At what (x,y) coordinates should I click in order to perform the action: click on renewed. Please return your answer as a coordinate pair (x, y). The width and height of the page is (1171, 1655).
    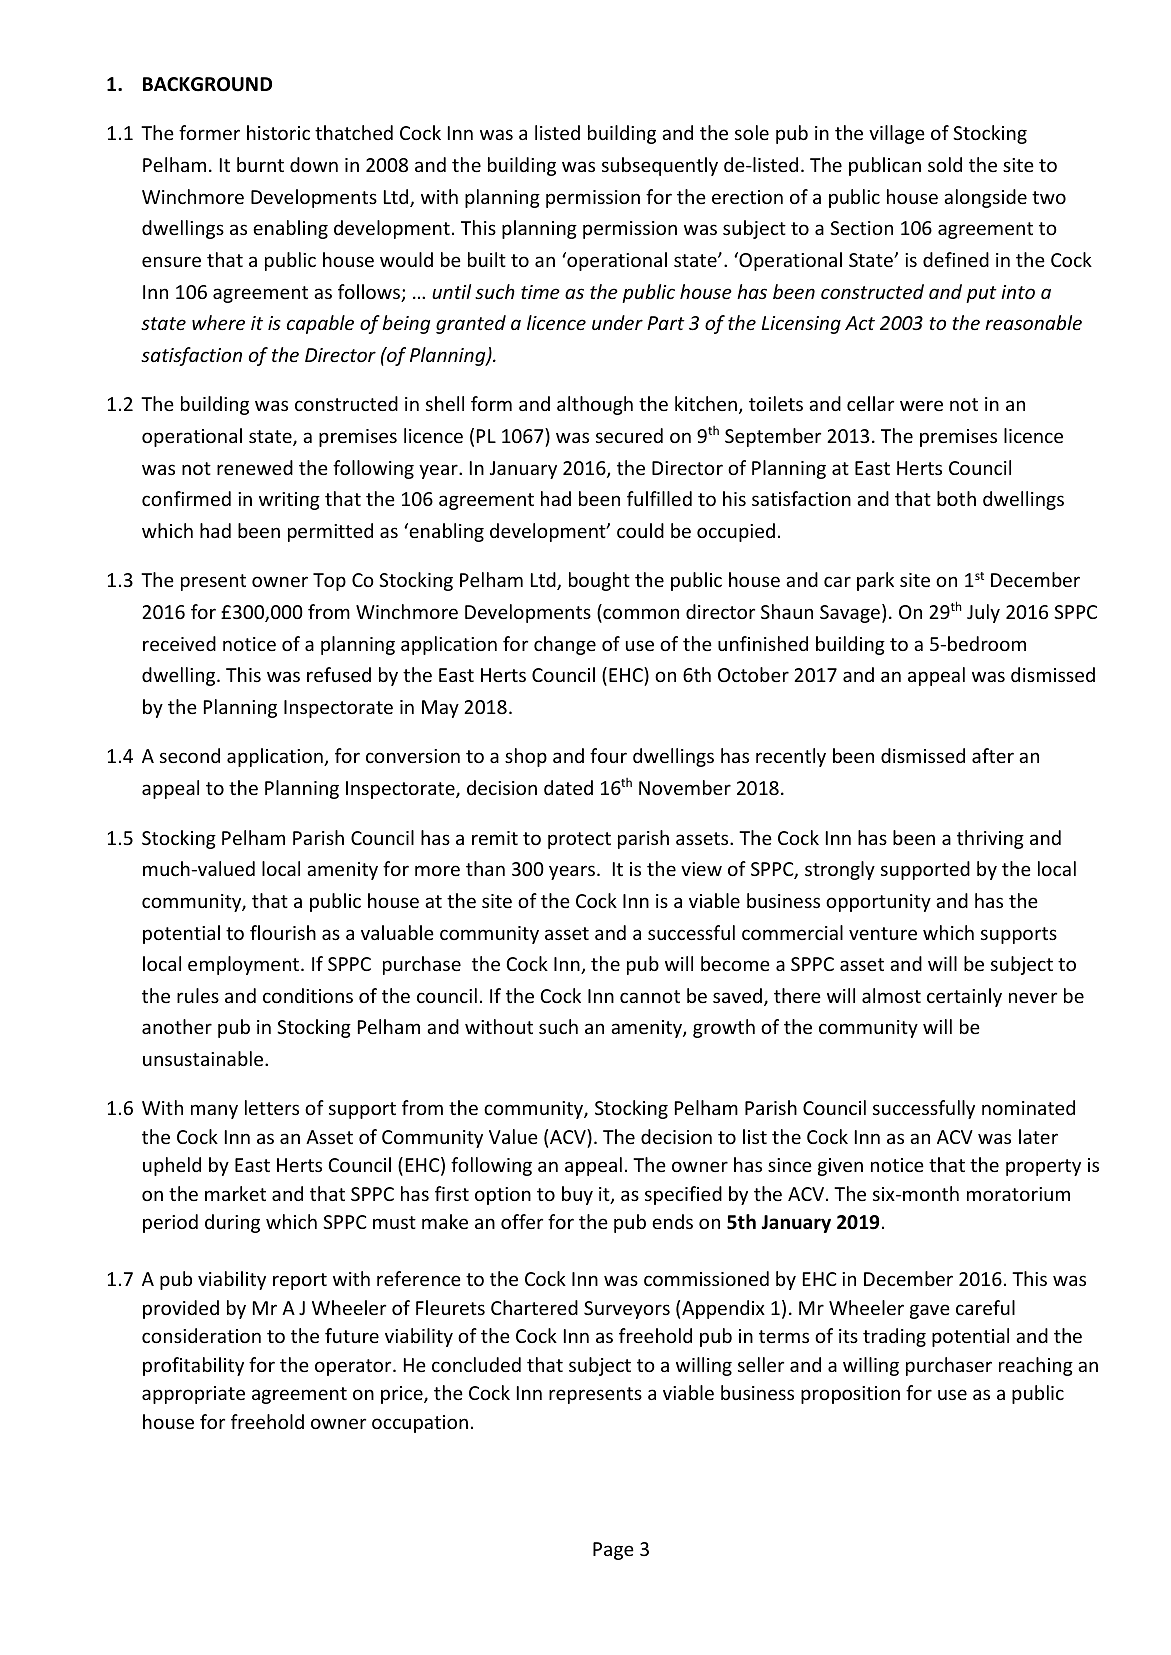
    Looking at the image, I should click on (255, 467).
